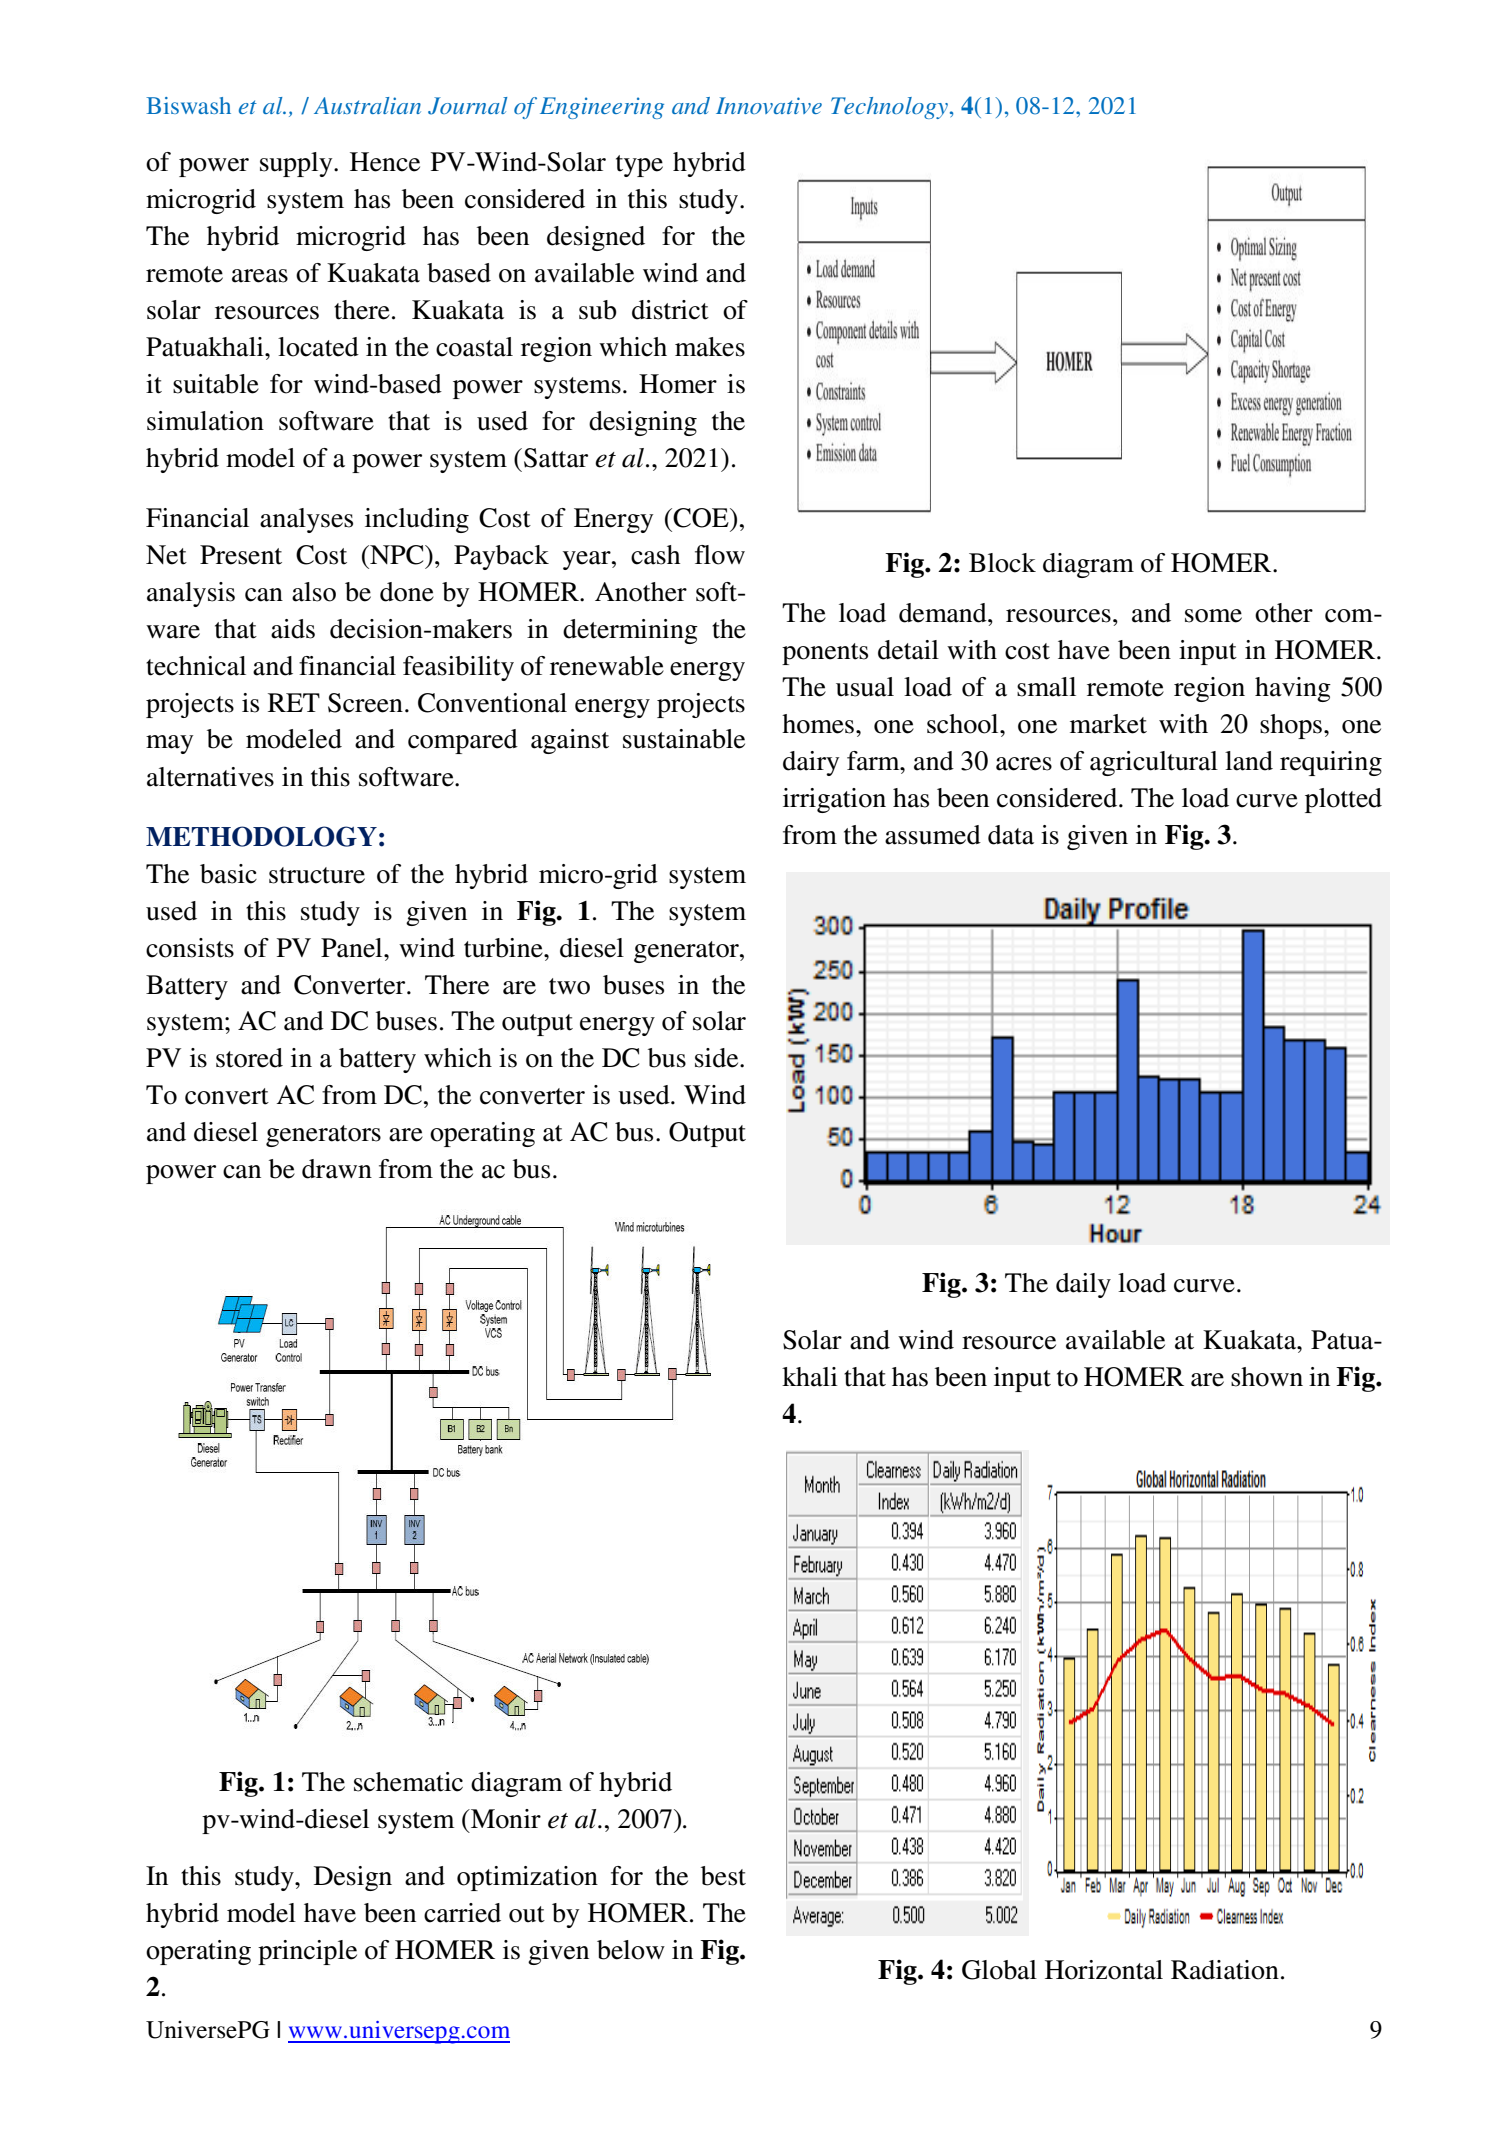 The image size is (1510, 2136). What do you see at coordinates (307, 1952) in the screenshot?
I see `principle` at bounding box center [307, 1952].
